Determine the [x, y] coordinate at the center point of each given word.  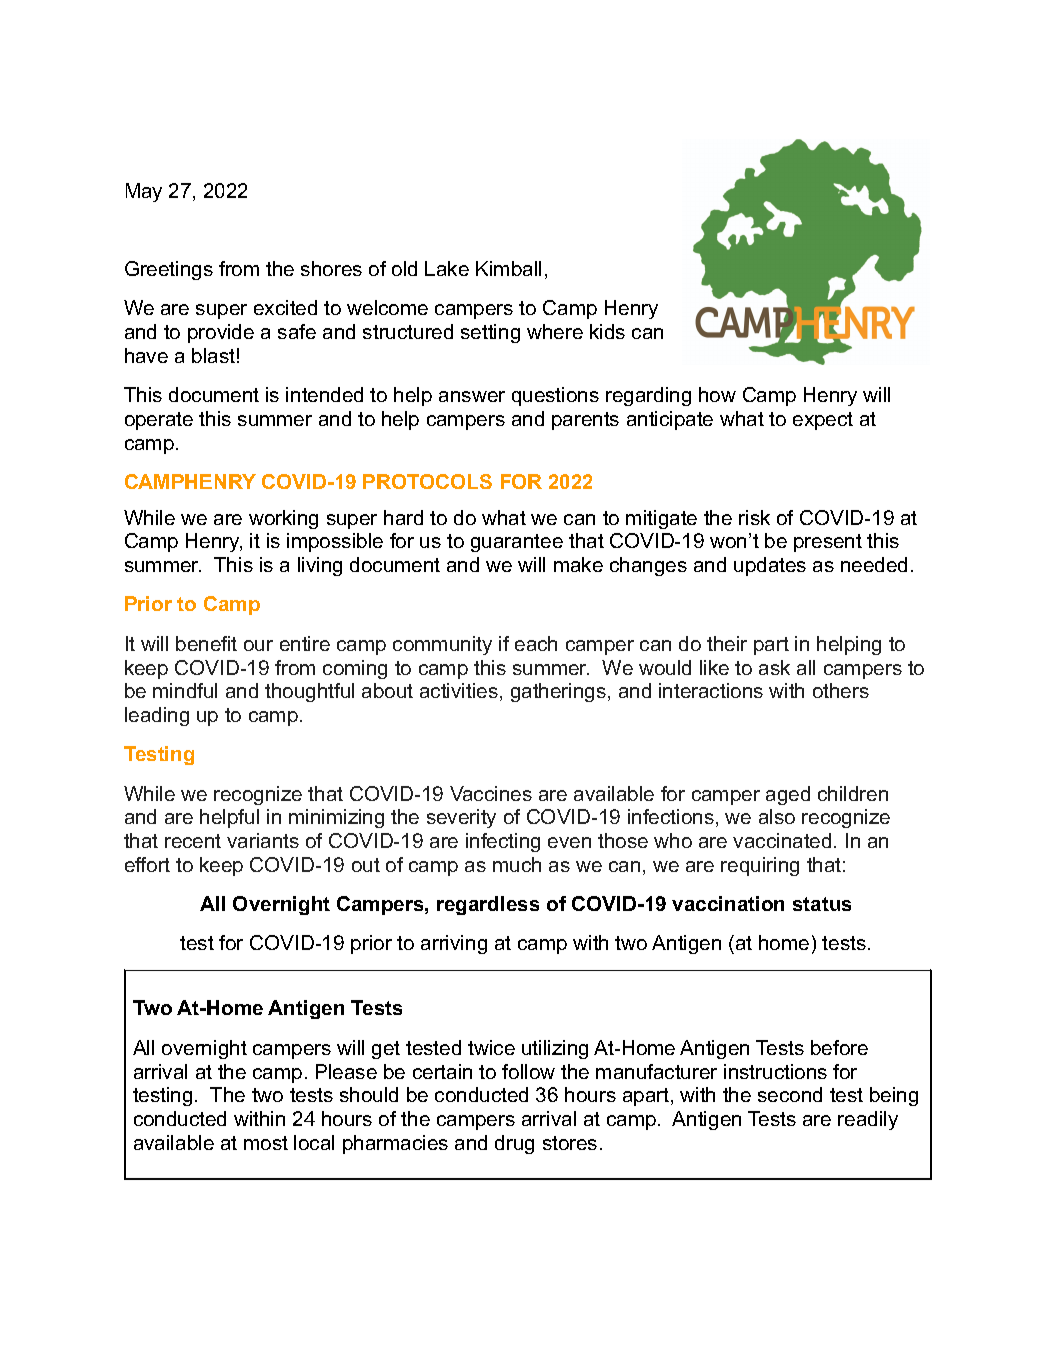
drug [514, 1144]
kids [607, 331]
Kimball [508, 268]
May [144, 192]
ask [774, 667]
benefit [206, 643]
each [536, 643]
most [266, 1143]
